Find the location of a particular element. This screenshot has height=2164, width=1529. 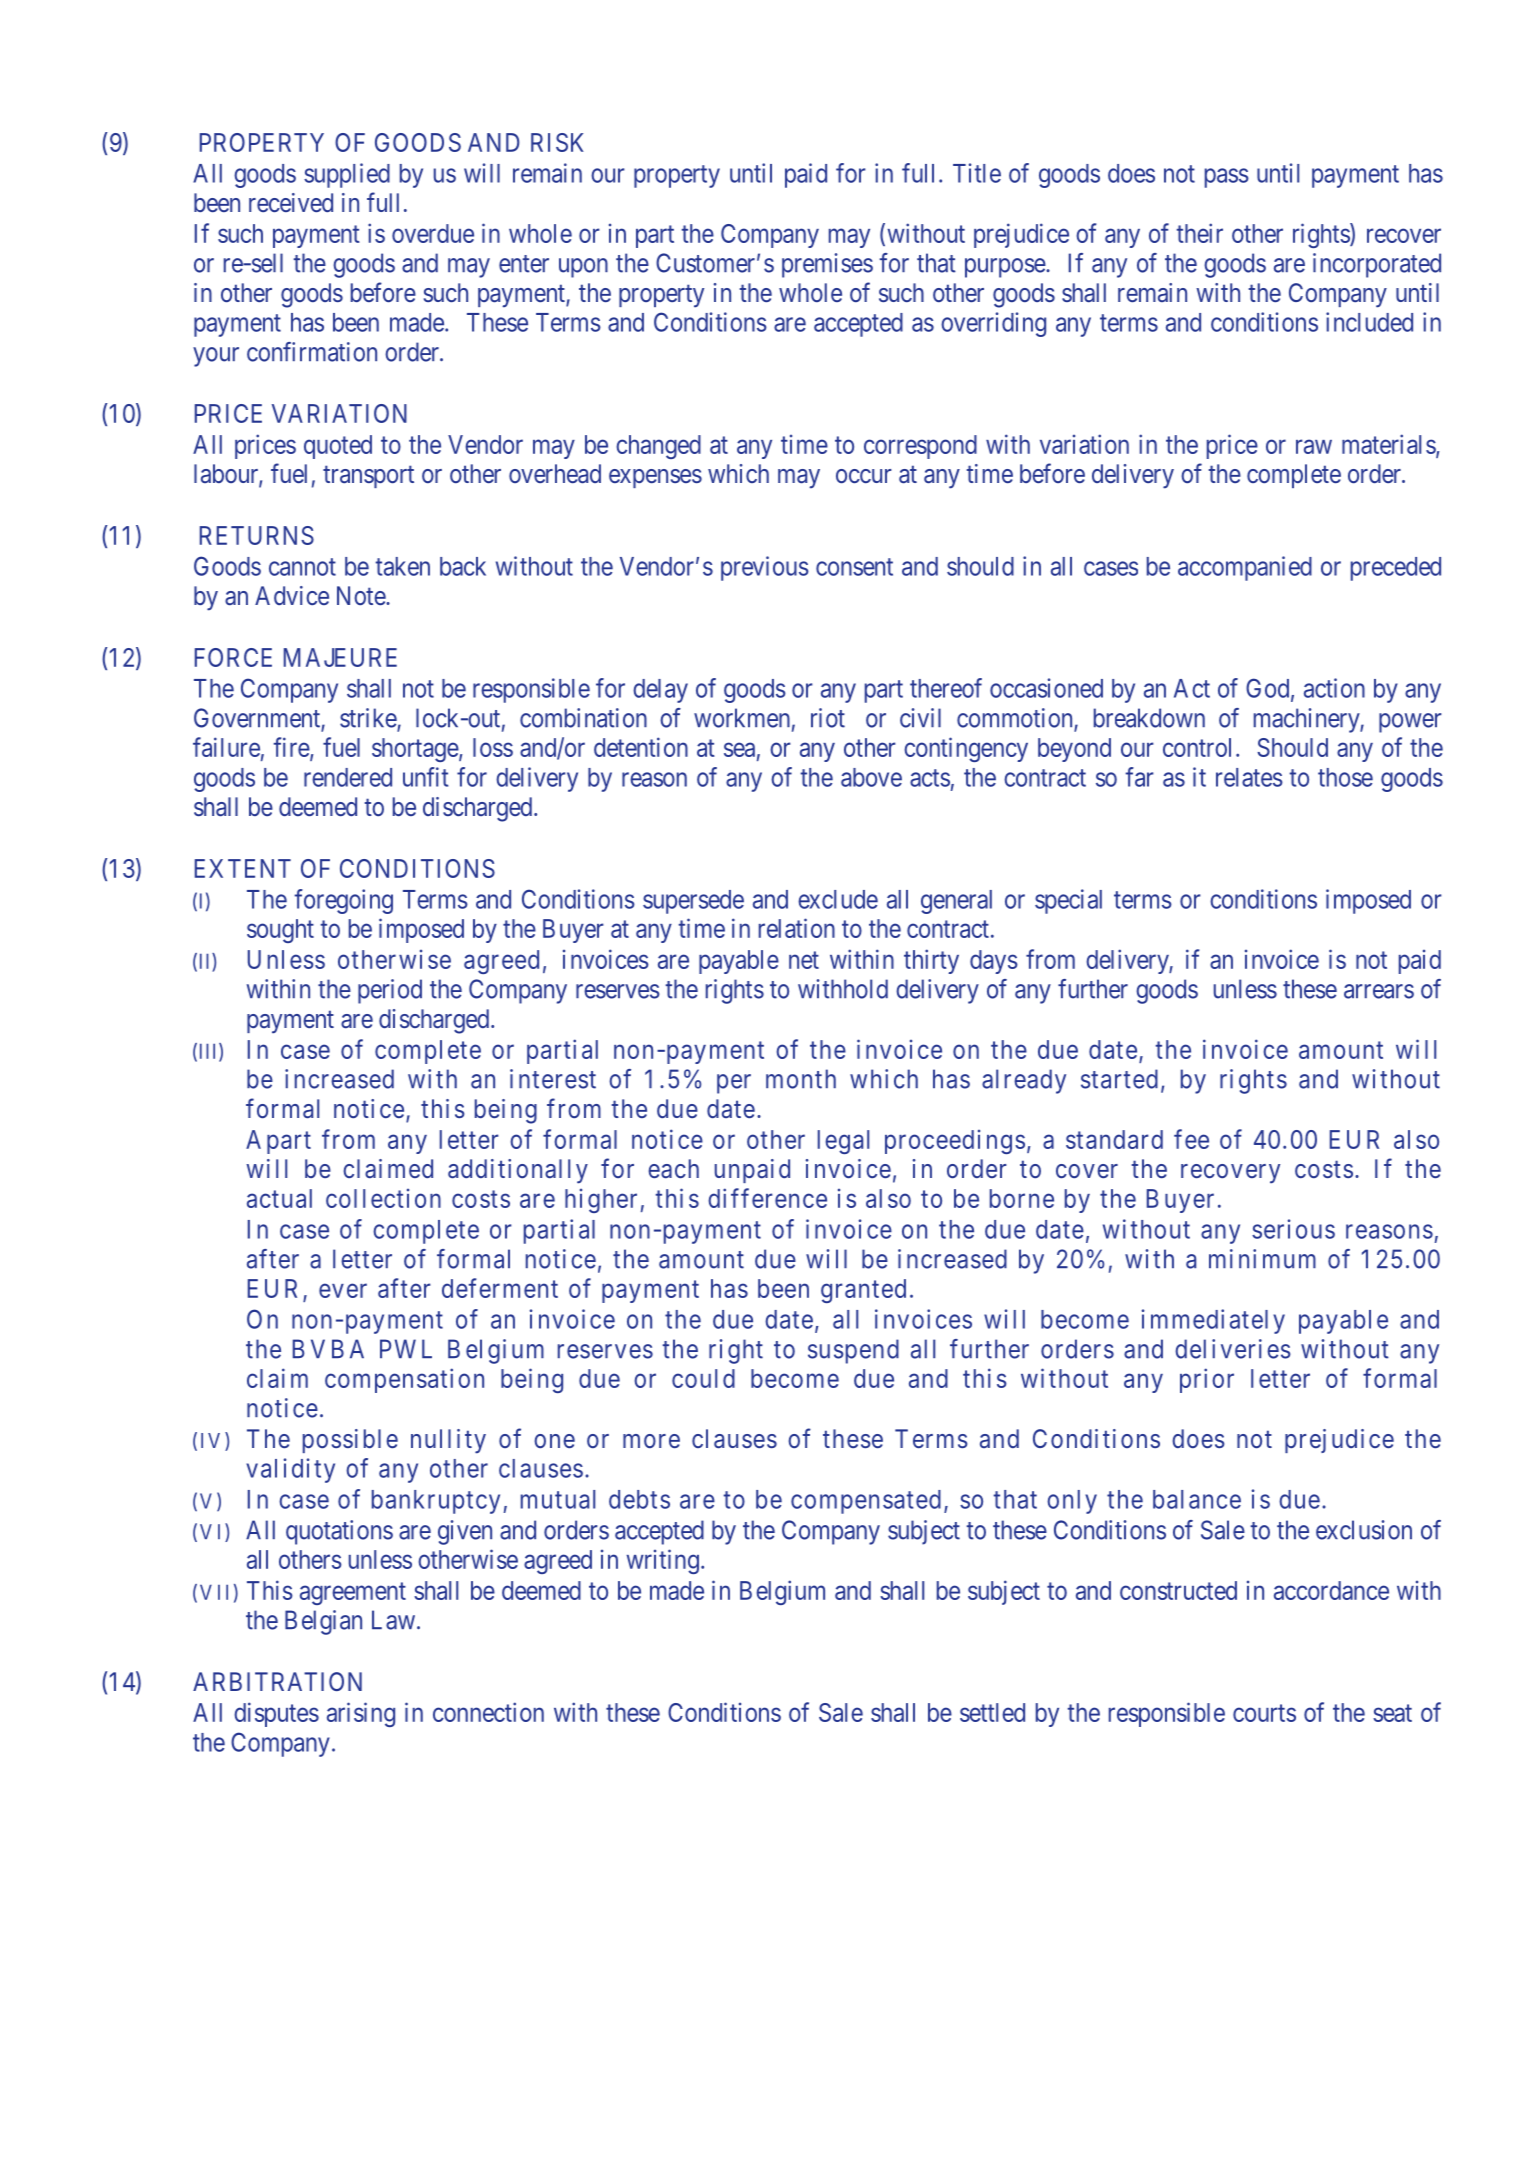

occur is located at coordinates (864, 476).
